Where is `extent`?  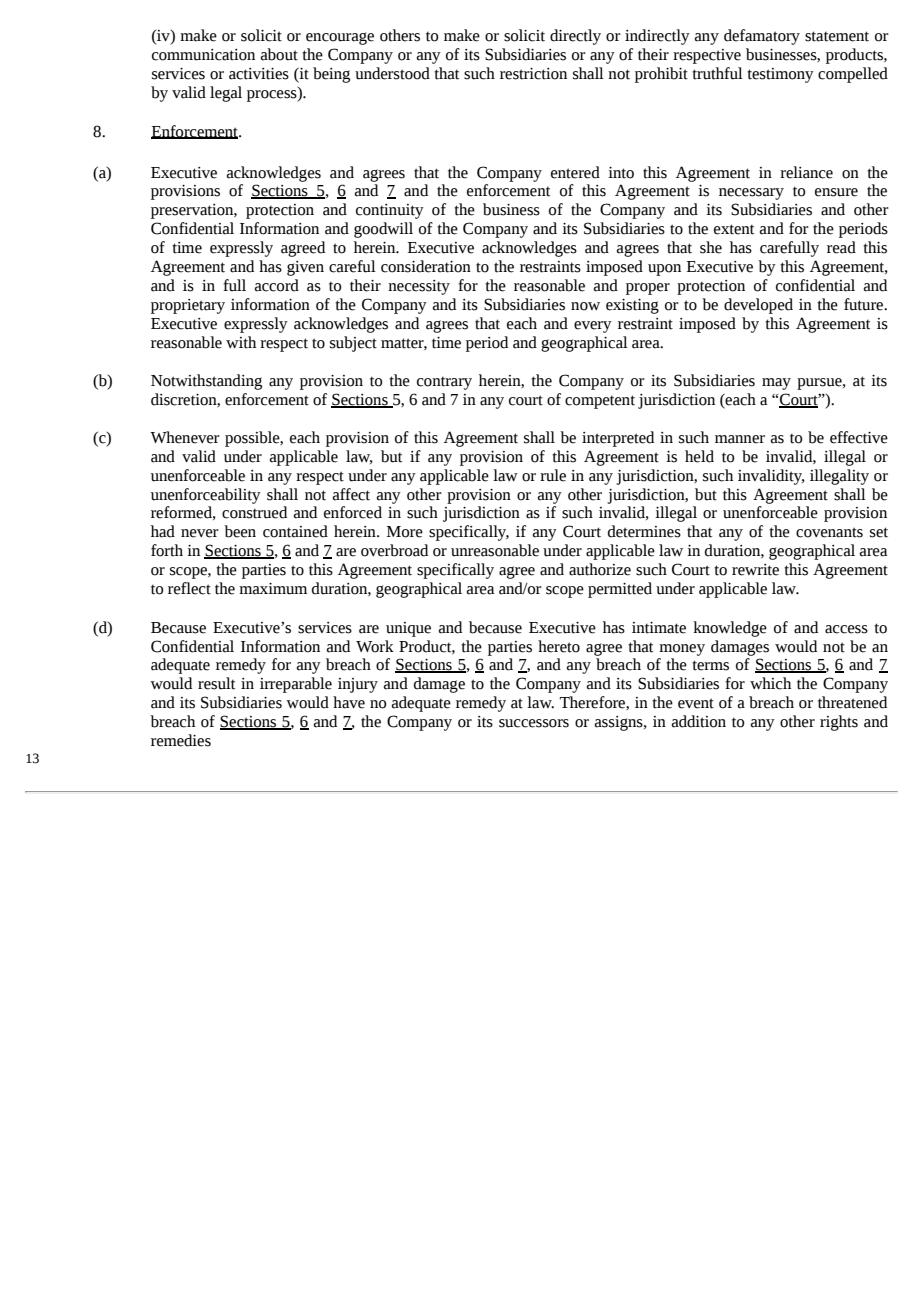 extent is located at coordinates (734, 229).
